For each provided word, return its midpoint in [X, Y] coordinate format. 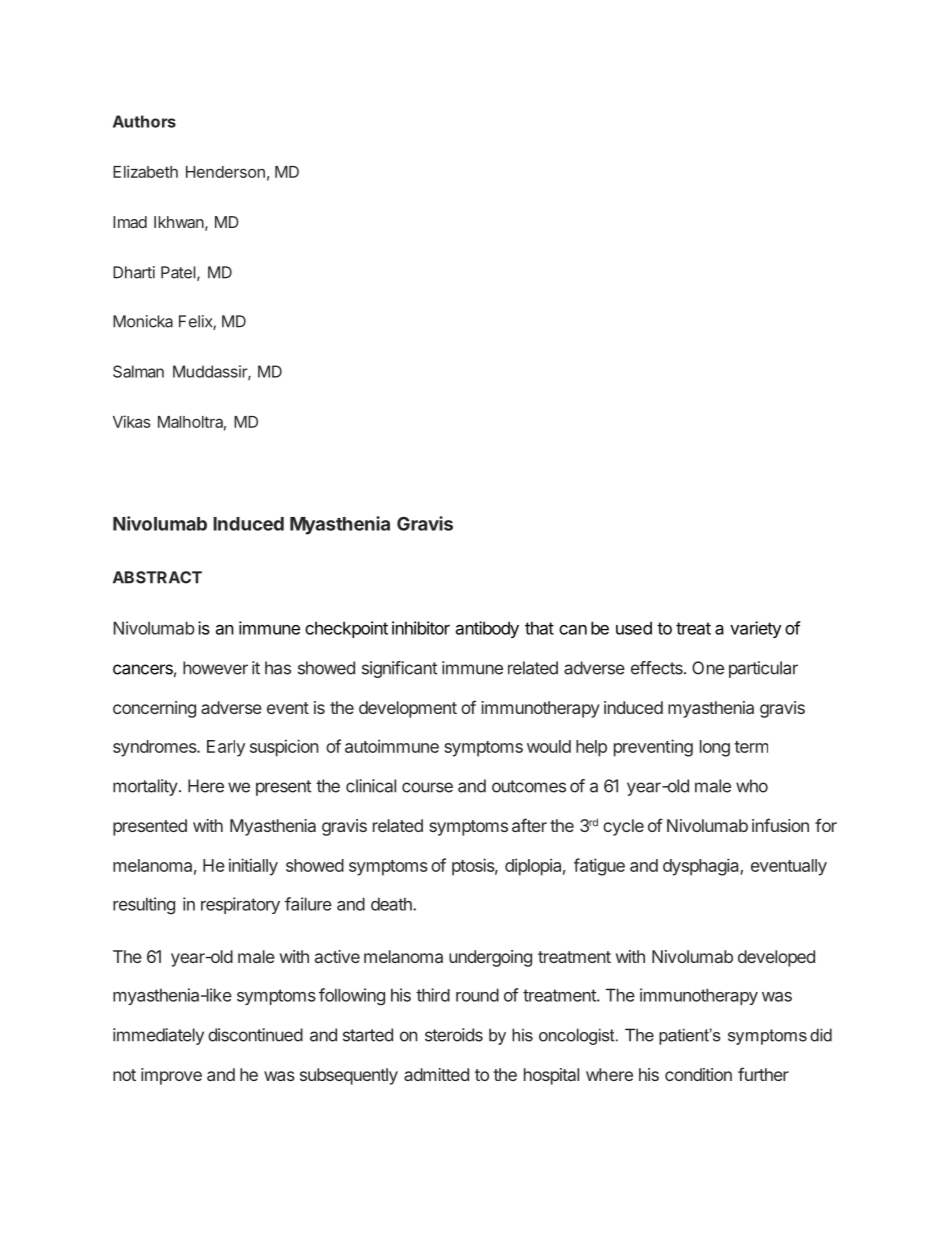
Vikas [132, 421]
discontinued [255, 1035]
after [529, 825]
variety [755, 629]
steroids [454, 1035]
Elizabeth [145, 171]
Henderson [225, 172]
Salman [138, 371]
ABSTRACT [157, 577]
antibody [487, 629]
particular [763, 669]
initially [253, 867]
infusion [780, 825]
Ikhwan [179, 222]
